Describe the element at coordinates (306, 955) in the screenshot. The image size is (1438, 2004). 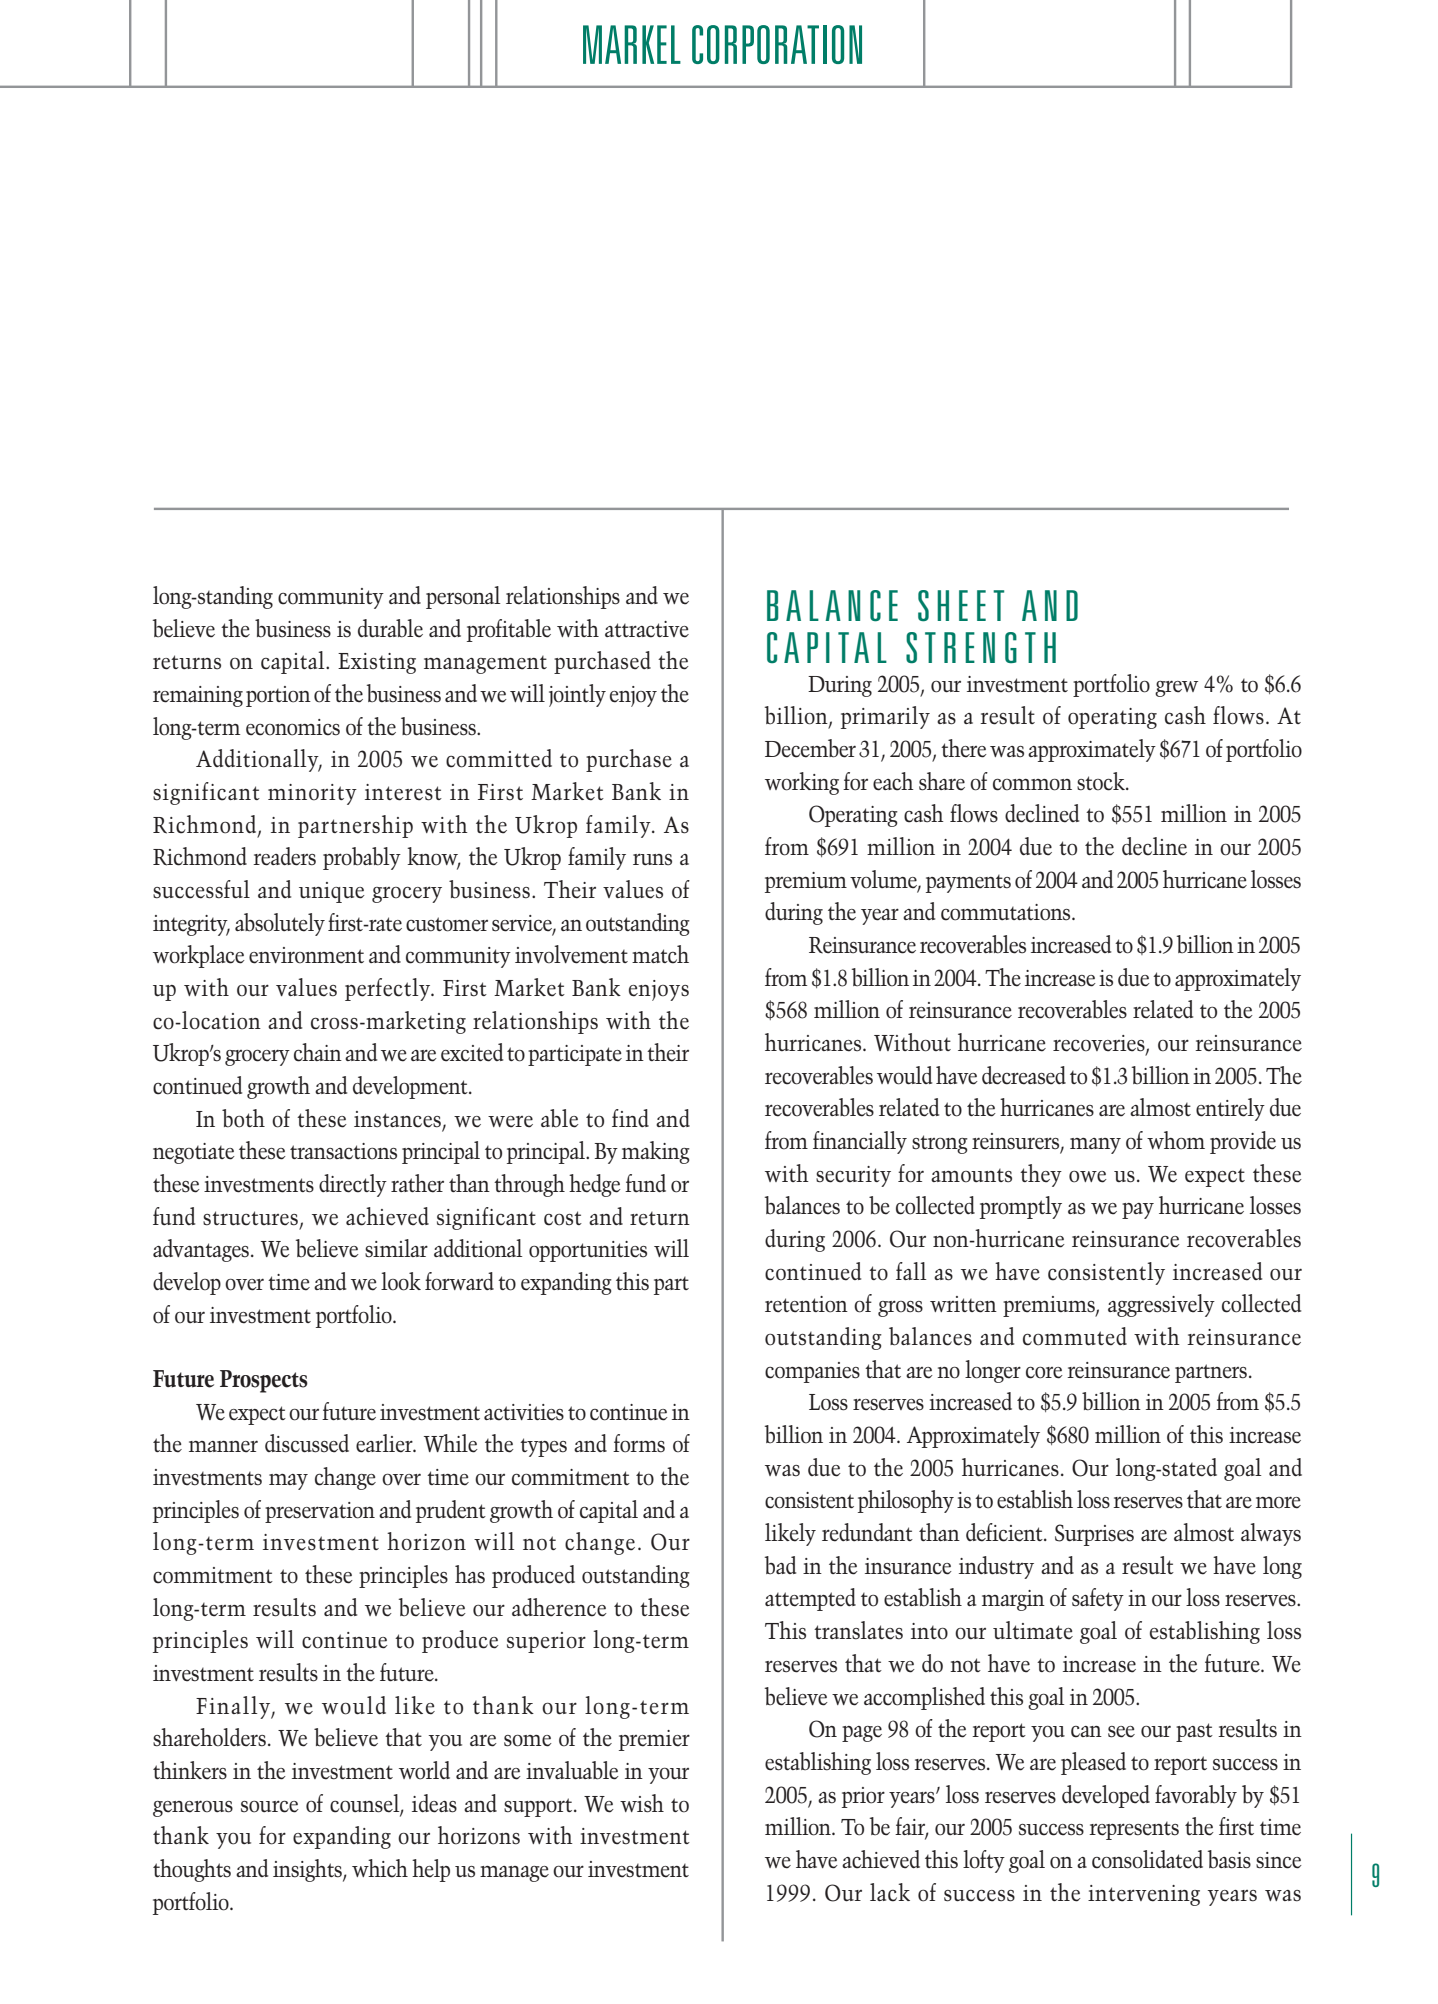
I see `environment` at that location.
